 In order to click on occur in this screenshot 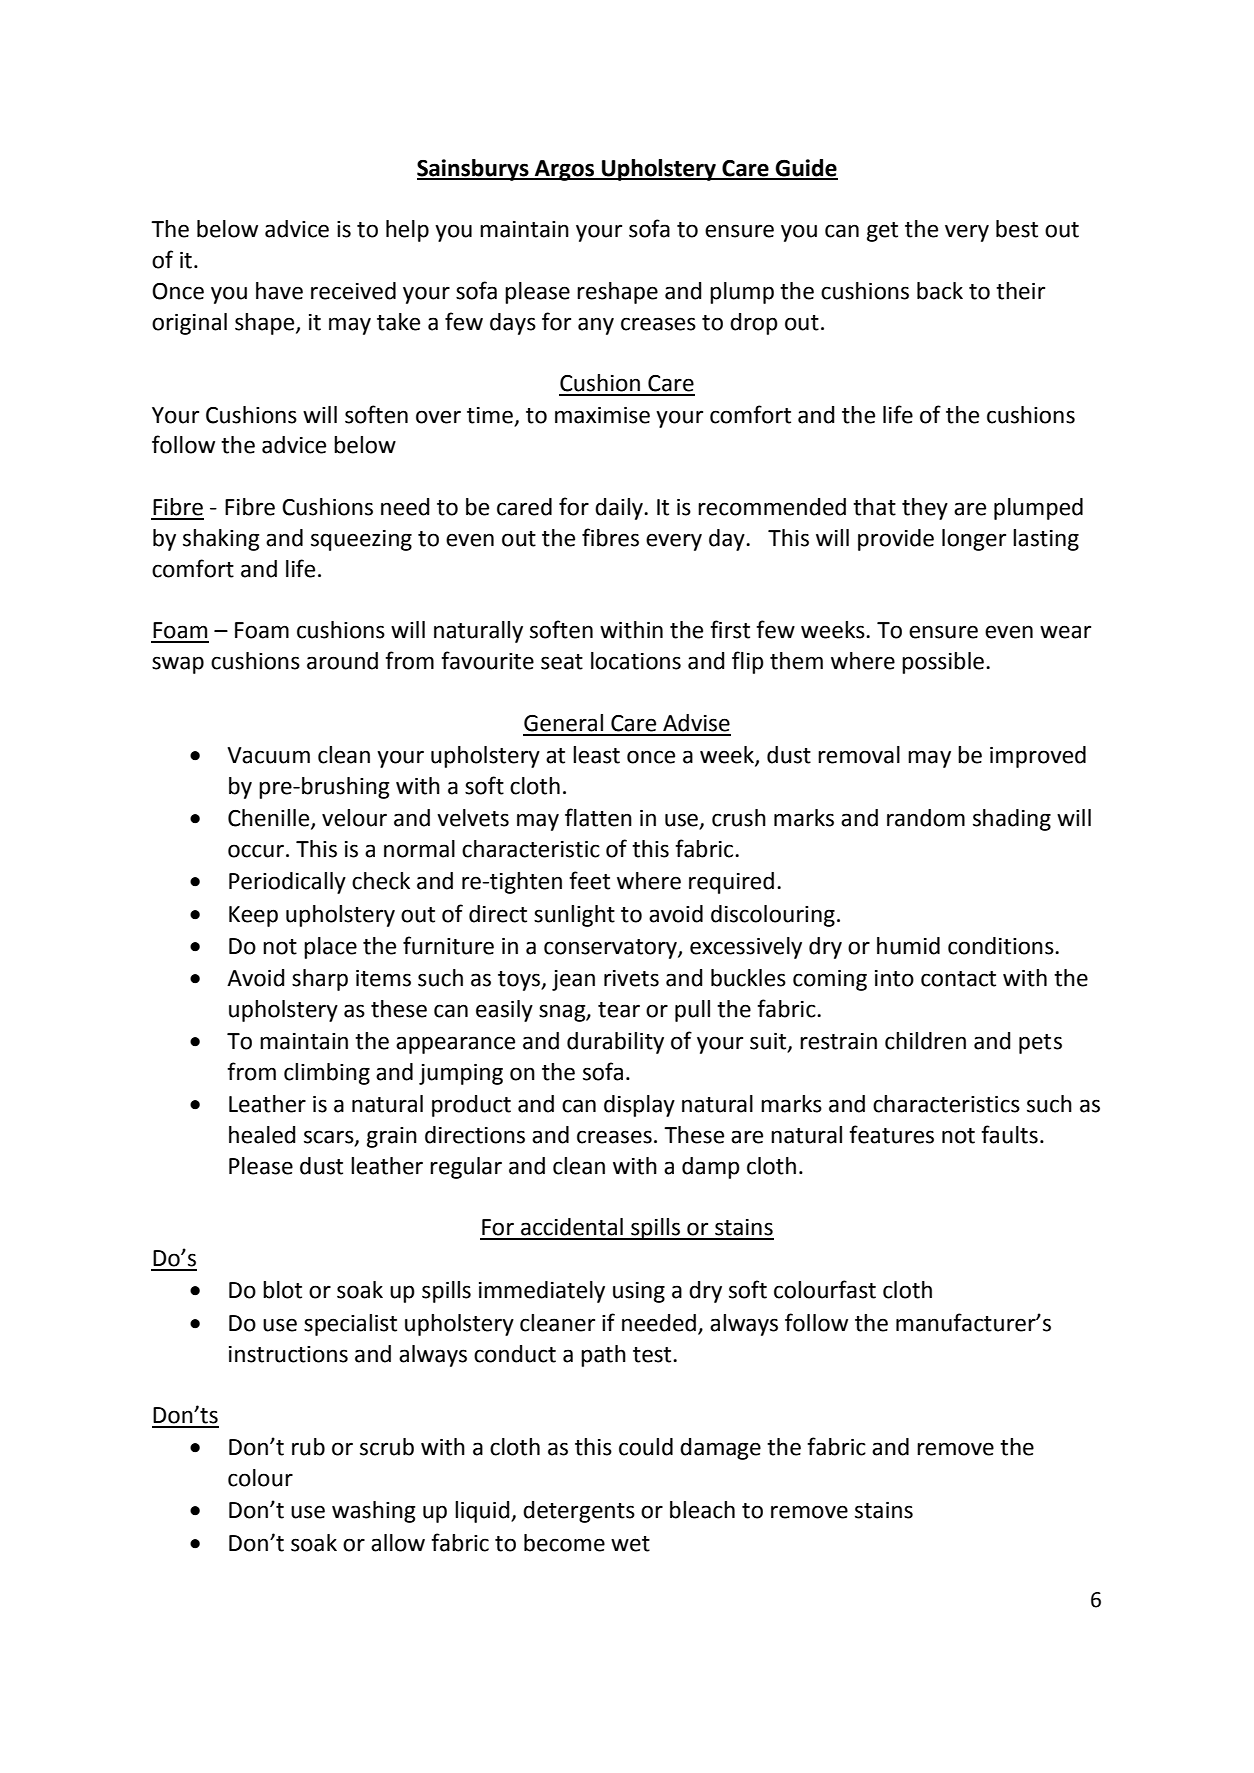, I will do `click(256, 851)`.
